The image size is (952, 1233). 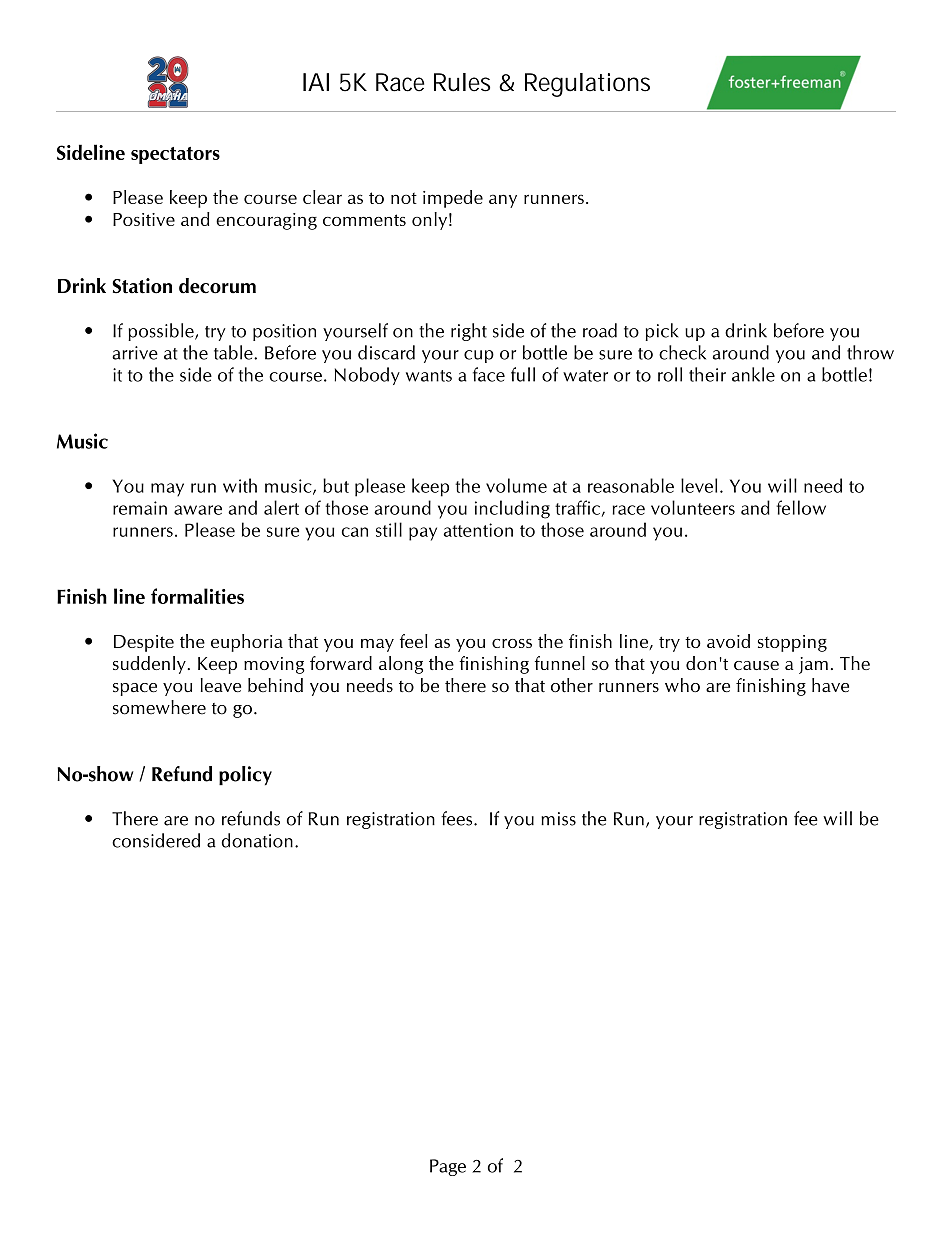 I want to click on fees, so click(x=458, y=818).
